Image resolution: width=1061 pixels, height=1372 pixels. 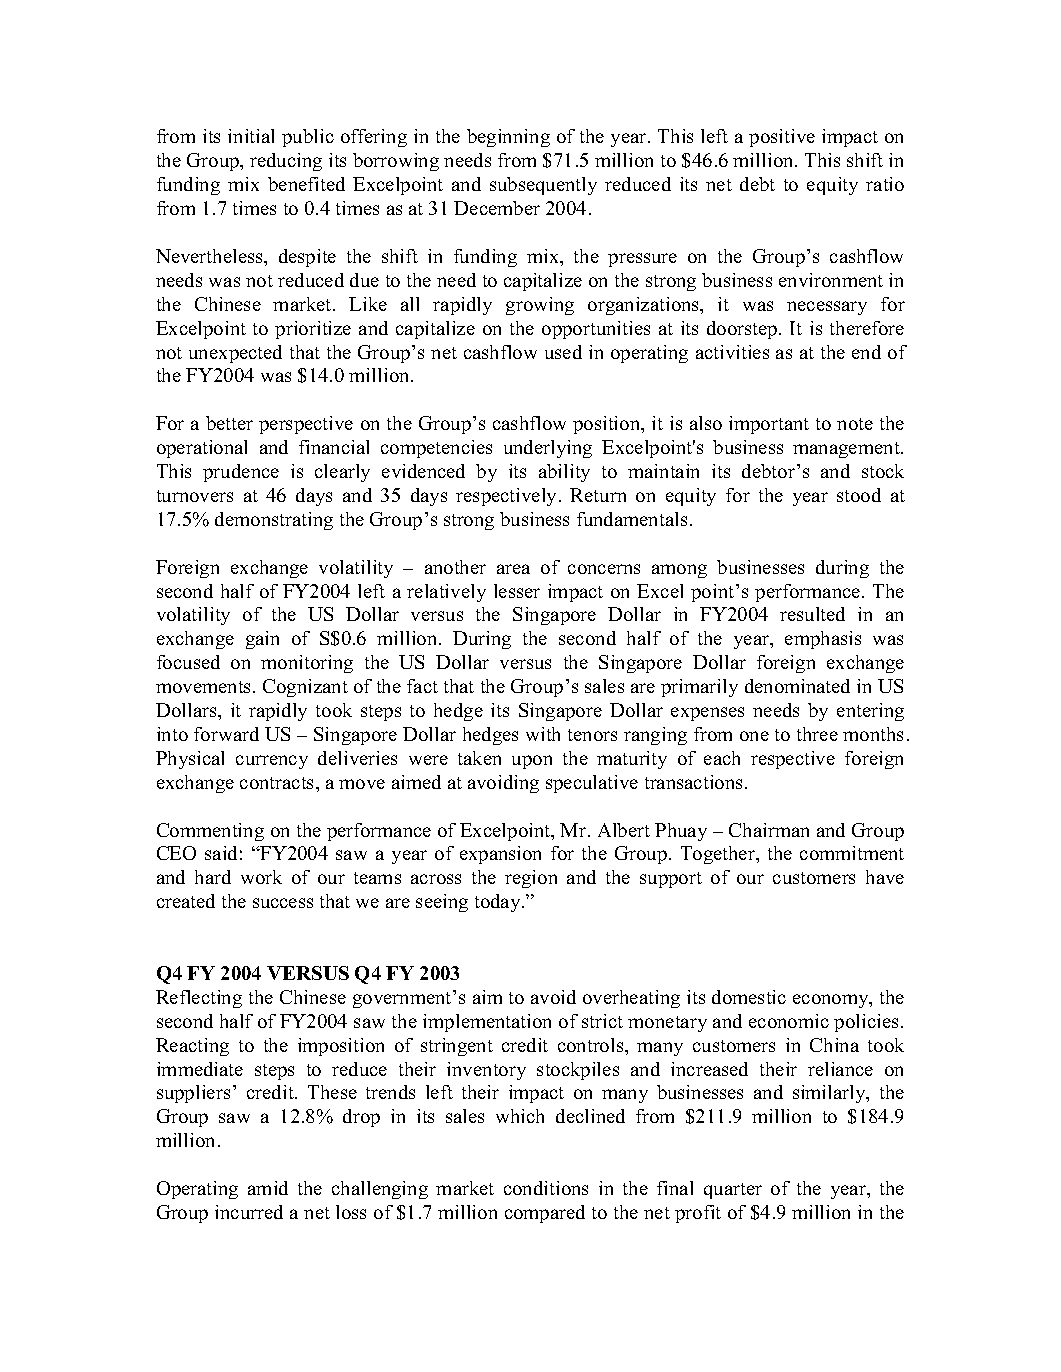 What do you see at coordinates (564, 473) in the screenshot?
I see `ability` at bounding box center [564, 473].
